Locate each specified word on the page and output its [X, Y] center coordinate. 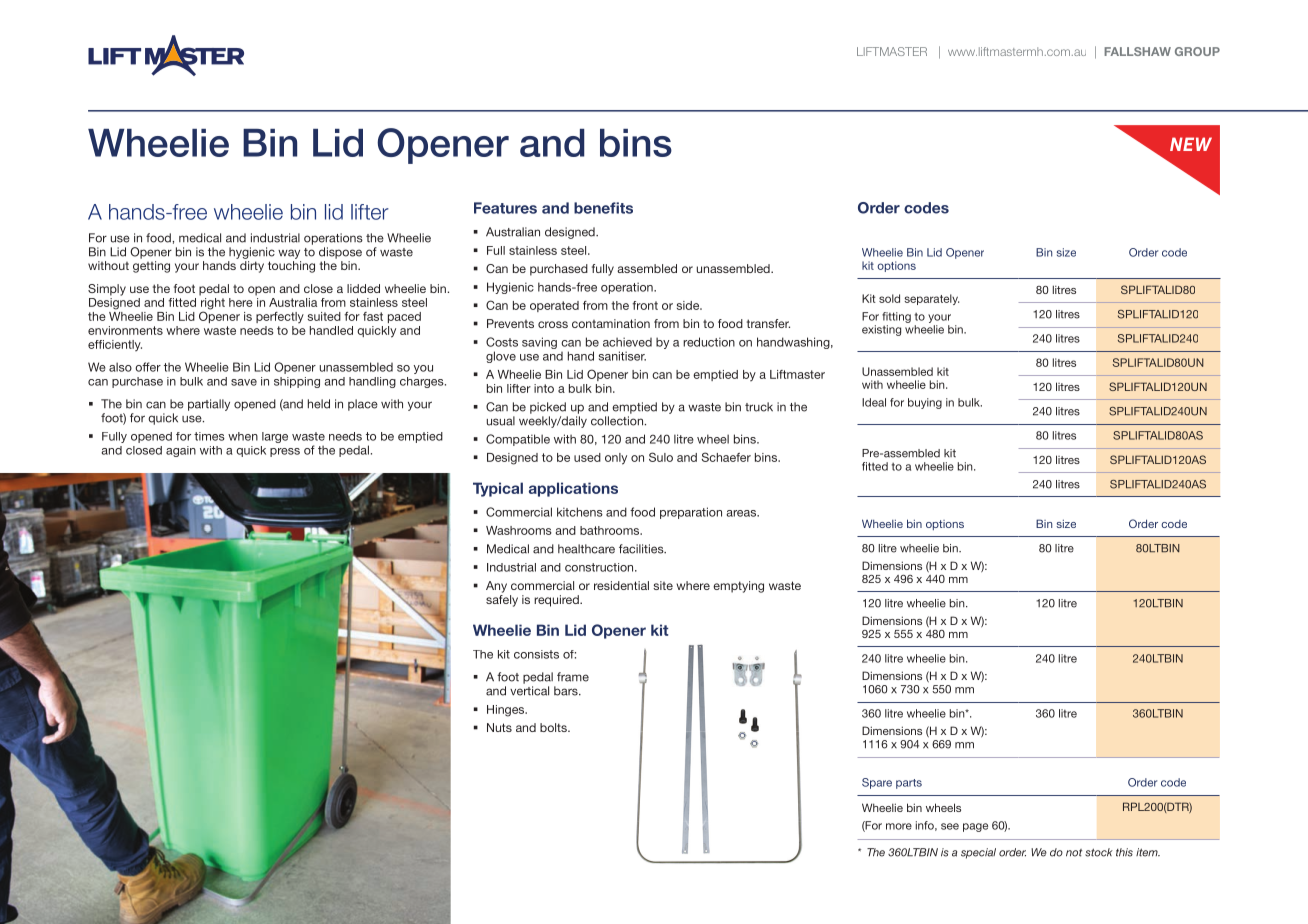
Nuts [499, 727]
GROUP [1197, 51]
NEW [1191, 144]
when [243, 436]
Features [505, 208]
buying [925, 403]
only [616, 459]
